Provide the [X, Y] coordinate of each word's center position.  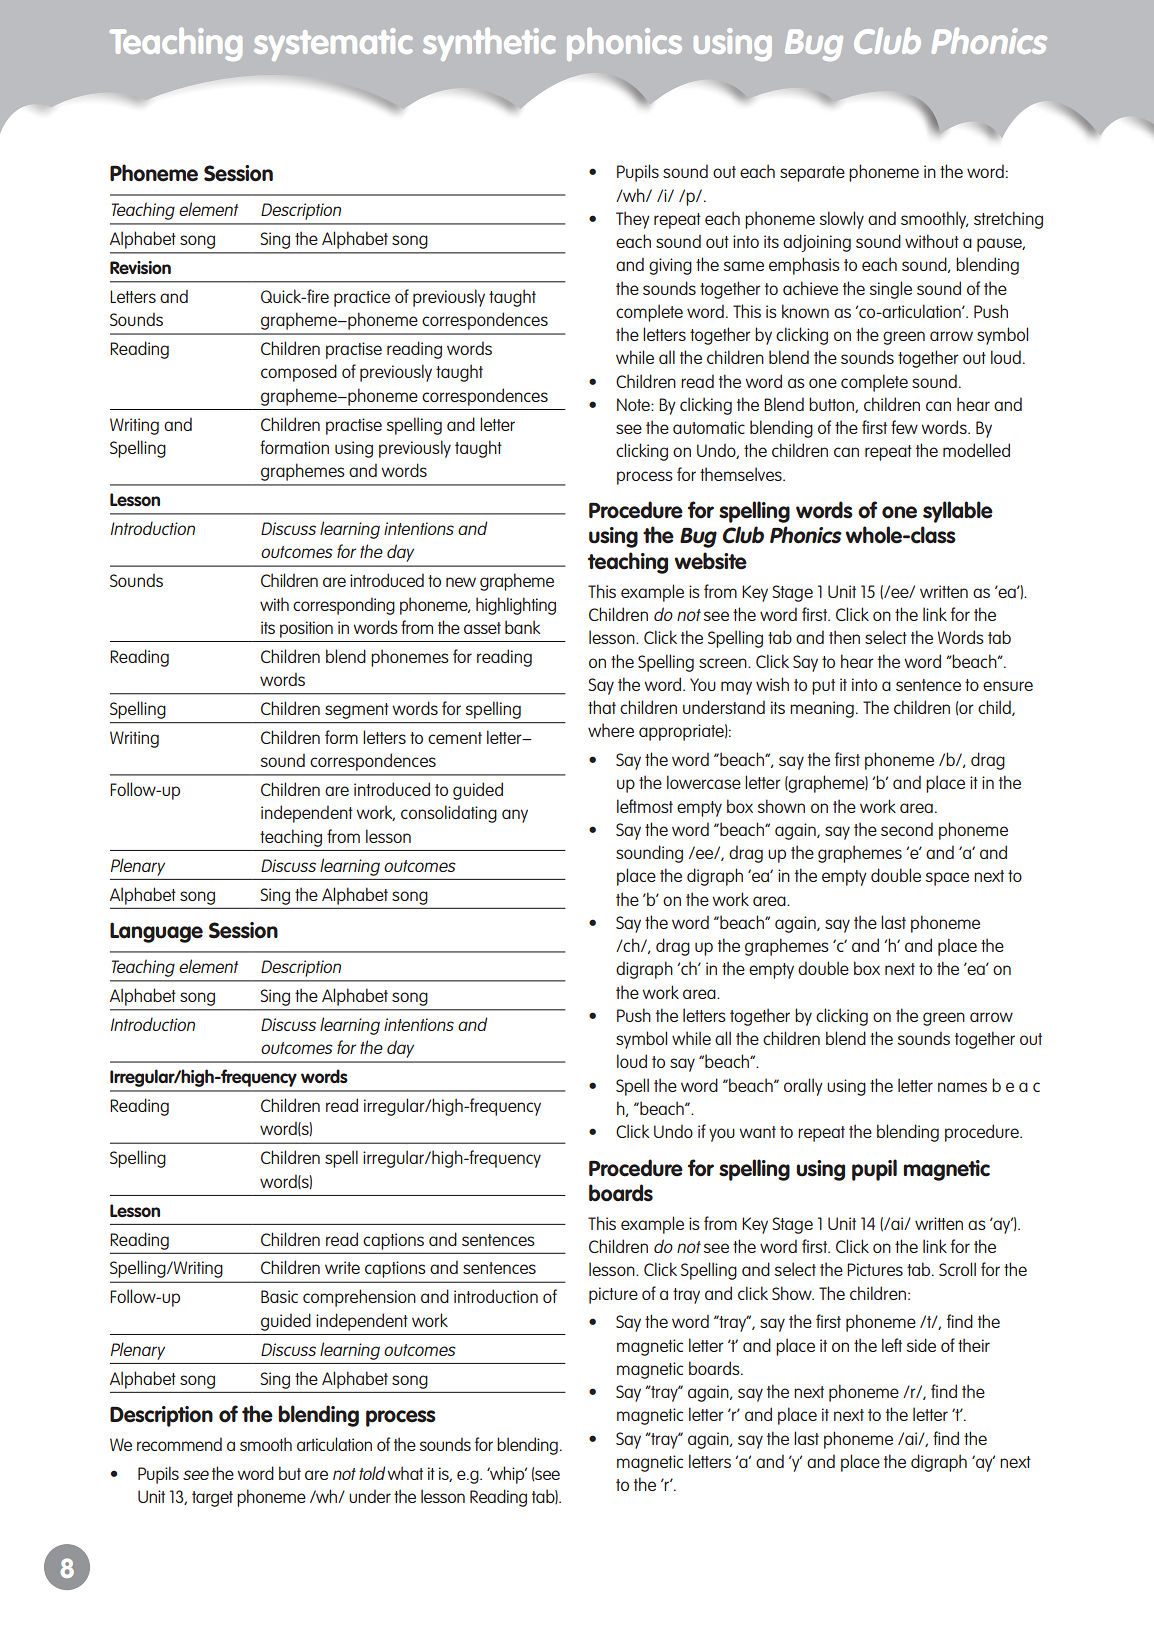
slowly [841, 220]
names [962, 1087]
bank [522, 627]
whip [507, 1475]
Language [156, 932]
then [844, 637]
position [306, 629]
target [212, 1499]
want [757, 1132]
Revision [140, 267]
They [633, 220]
